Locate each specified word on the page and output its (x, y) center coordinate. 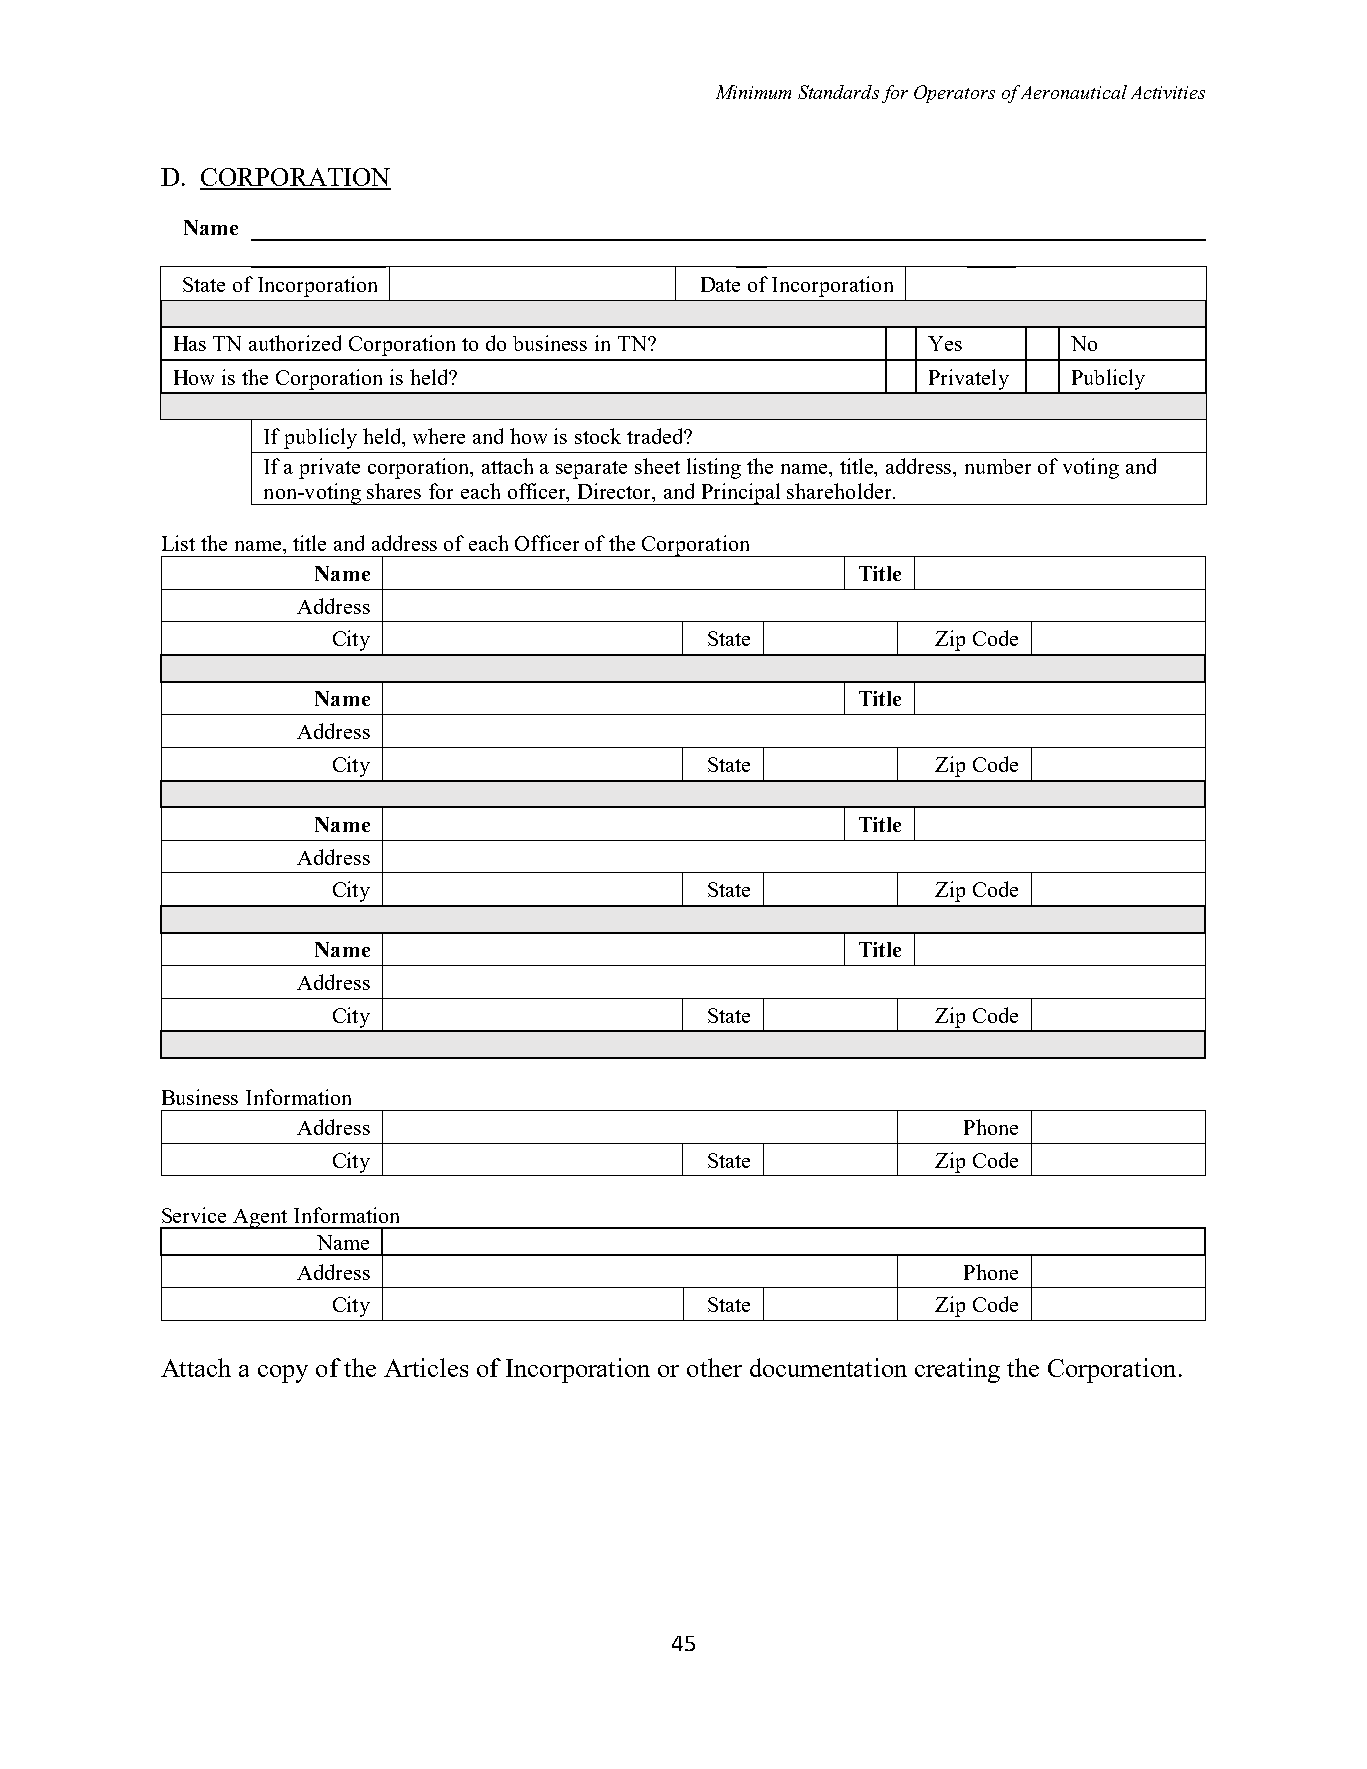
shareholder (840, 491)
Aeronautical (1074, 92)
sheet (657, 466)
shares (394, 491)
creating (957, 1370)
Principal (741, 494)
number (998, 466)
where (439, 436)
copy (283, 1374)
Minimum (753, 92)
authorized (295, 343)
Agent (261, 1219)
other (714, 1367)
